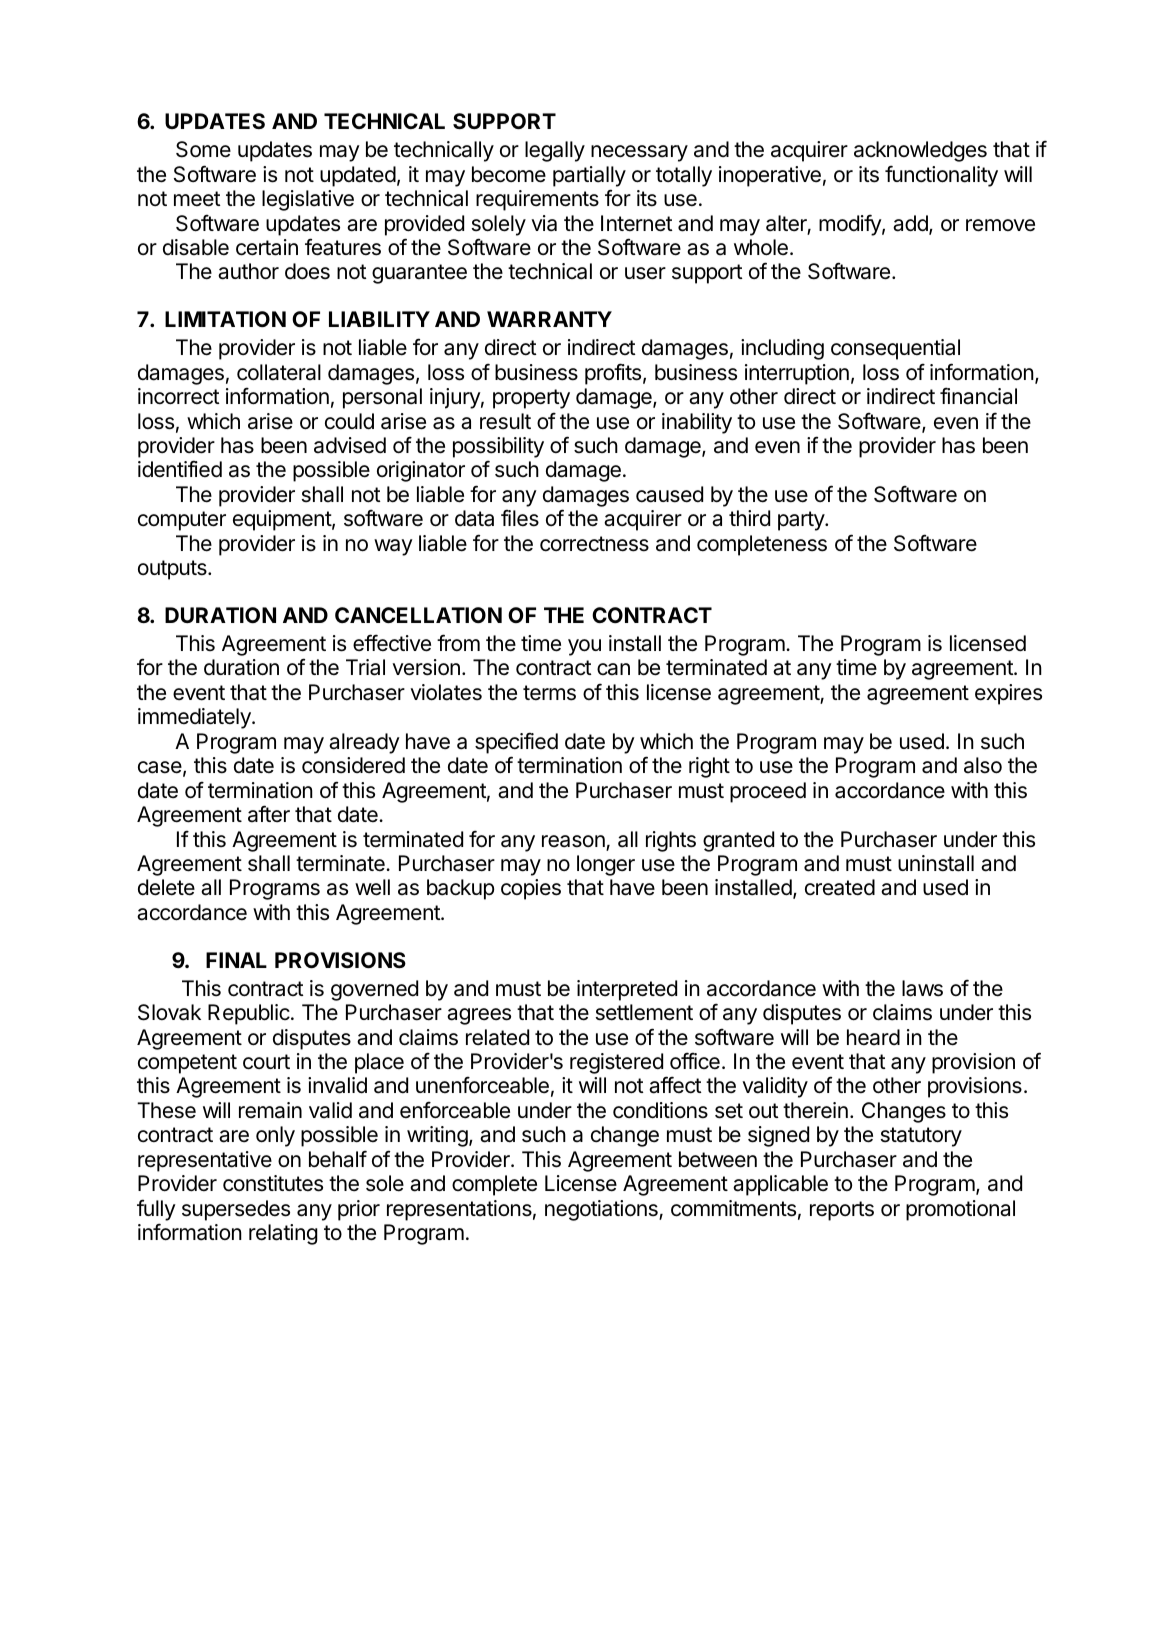 This image has width=1151, height=1627. What do you see at coordinates (236, 1210) in the image?
I see `supersedes` at bounding box center [236, 1210].
